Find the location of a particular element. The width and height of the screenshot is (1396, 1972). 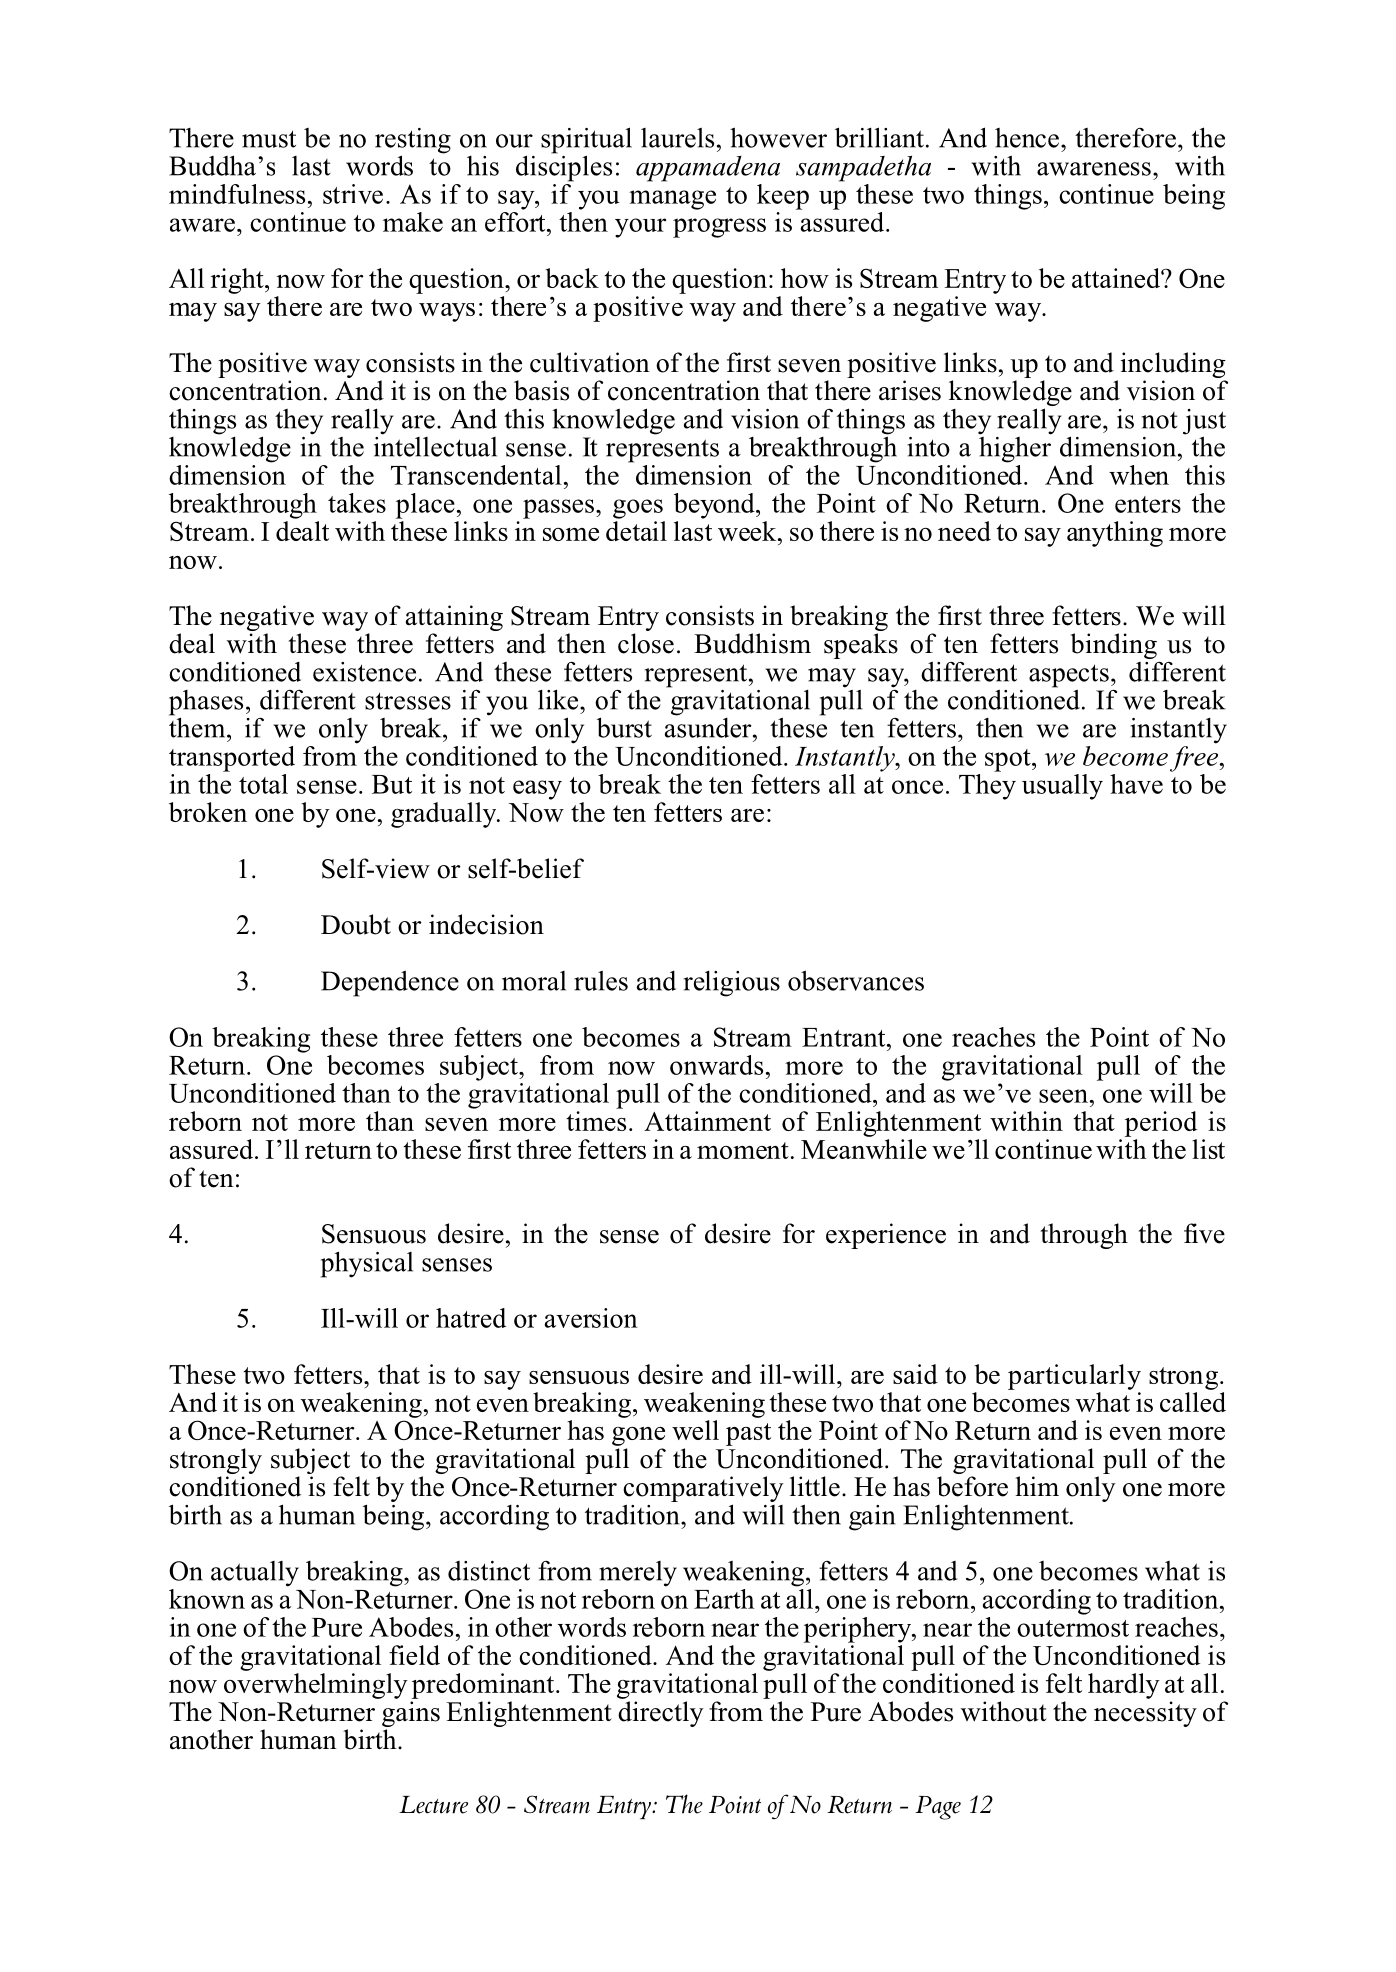

directly is located at coordinates (661, 1714).
